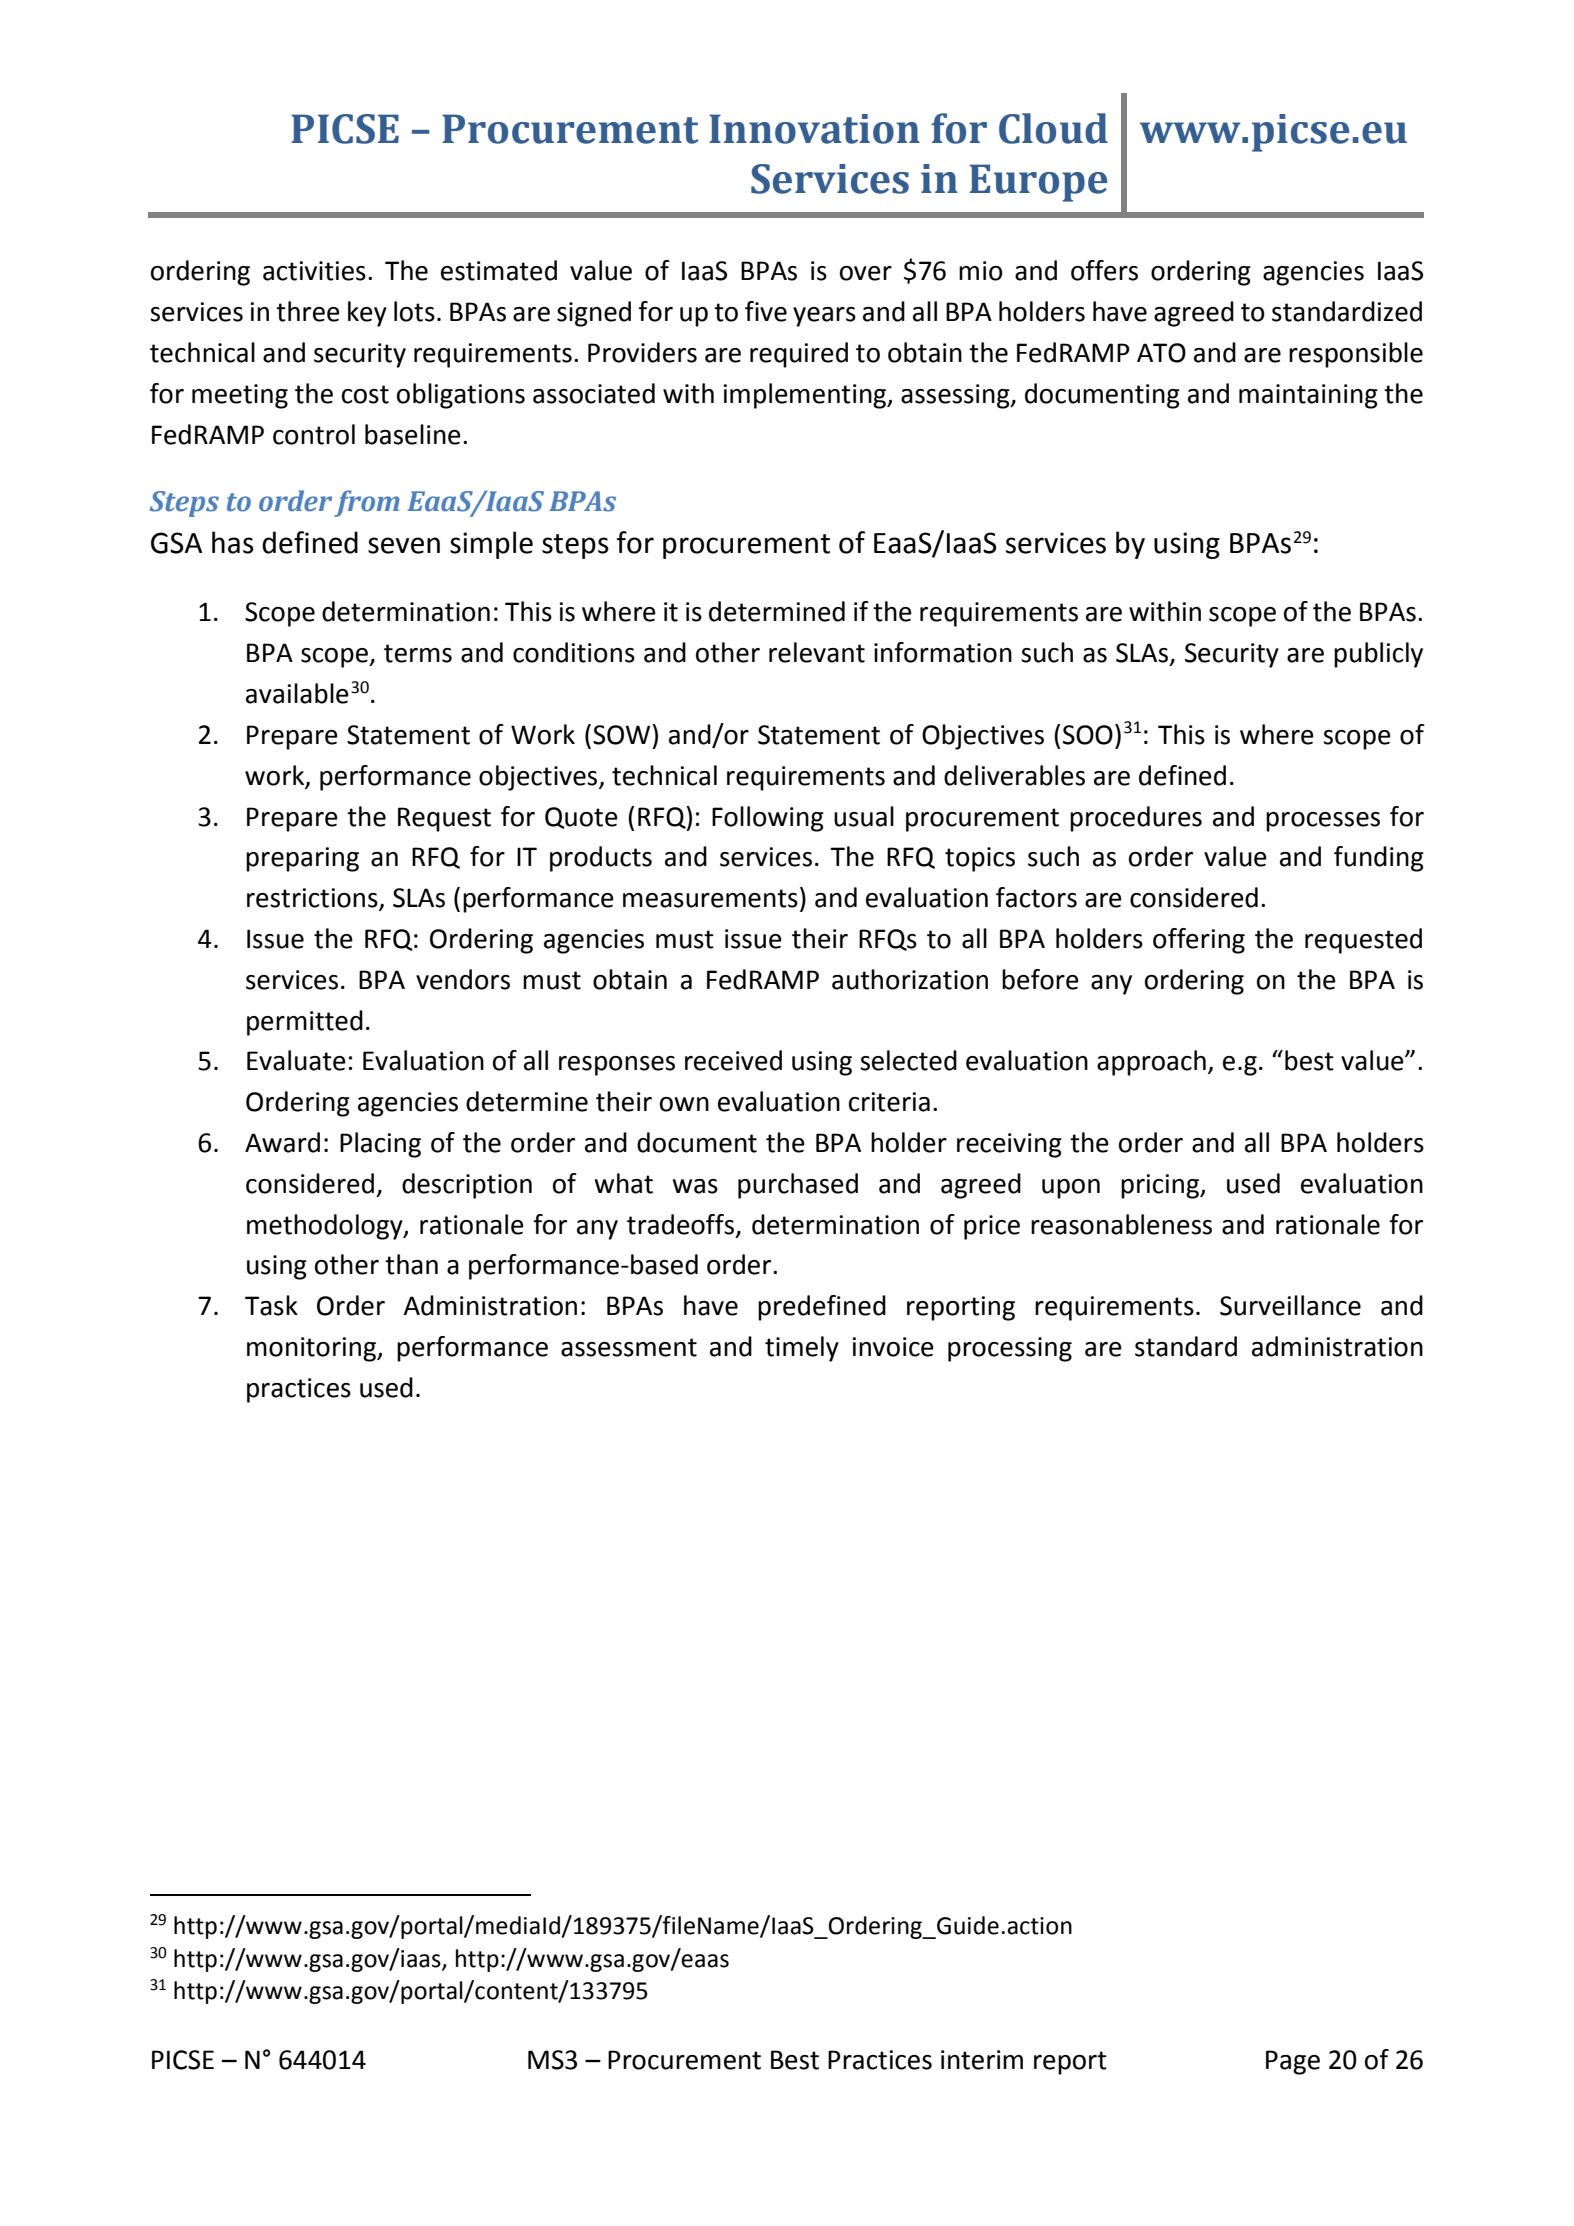  Describe the element at coordinates (1290, 1305) in the screenshot. I see `Surveillance` at that location.
